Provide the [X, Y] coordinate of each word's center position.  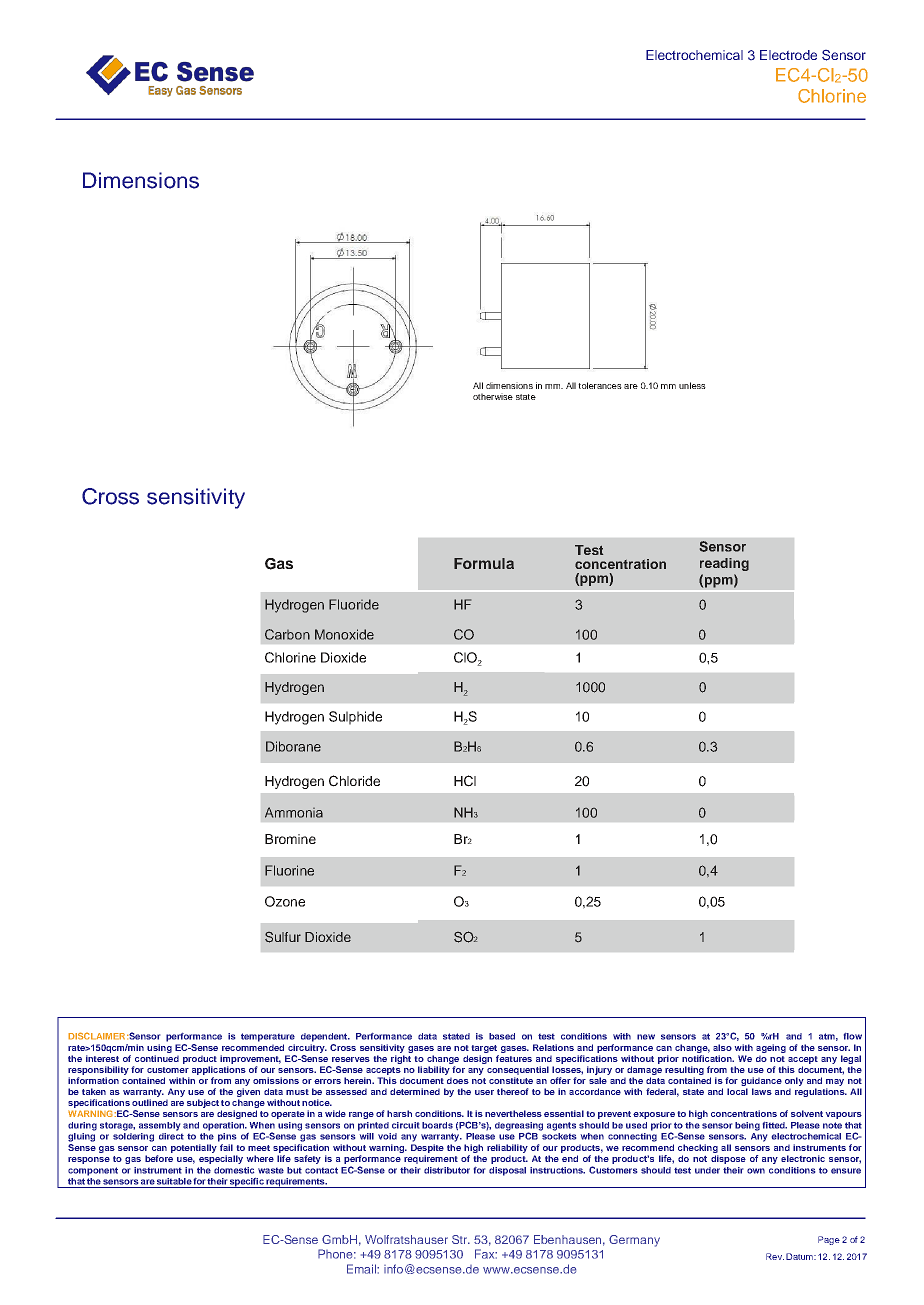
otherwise [493, 396]
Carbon [287, 634]
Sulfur [283, 937]
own [756, 1171]
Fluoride [354, 604]
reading [724, 564]
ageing [771, 1048]
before [159, 1158]
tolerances [600, 385]
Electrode [788, 55]
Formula [484, 563]
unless [692, 385]
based [502, 1036]
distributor [447, 1170]
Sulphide [355, 718]
